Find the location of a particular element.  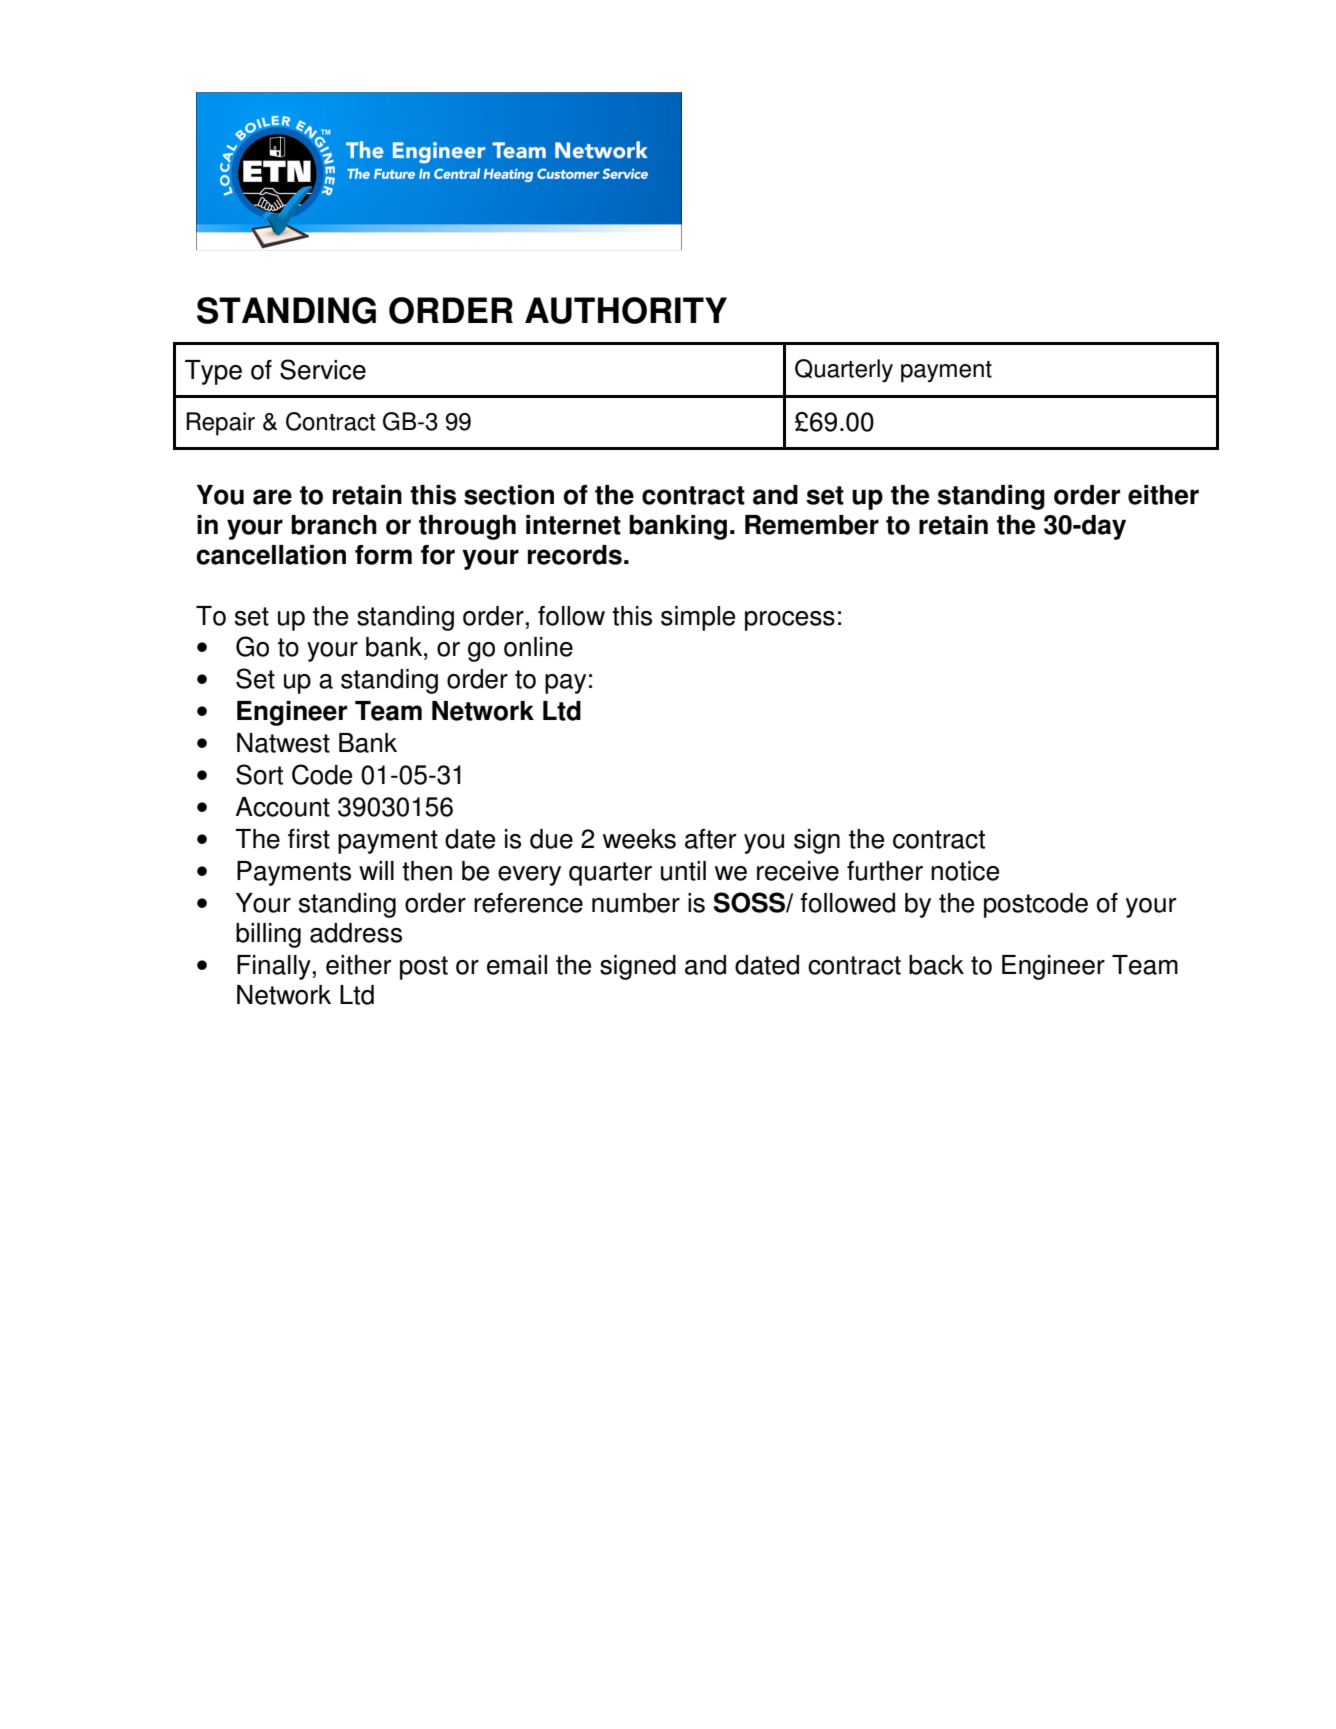

email is located at coordinates (517, 965).
